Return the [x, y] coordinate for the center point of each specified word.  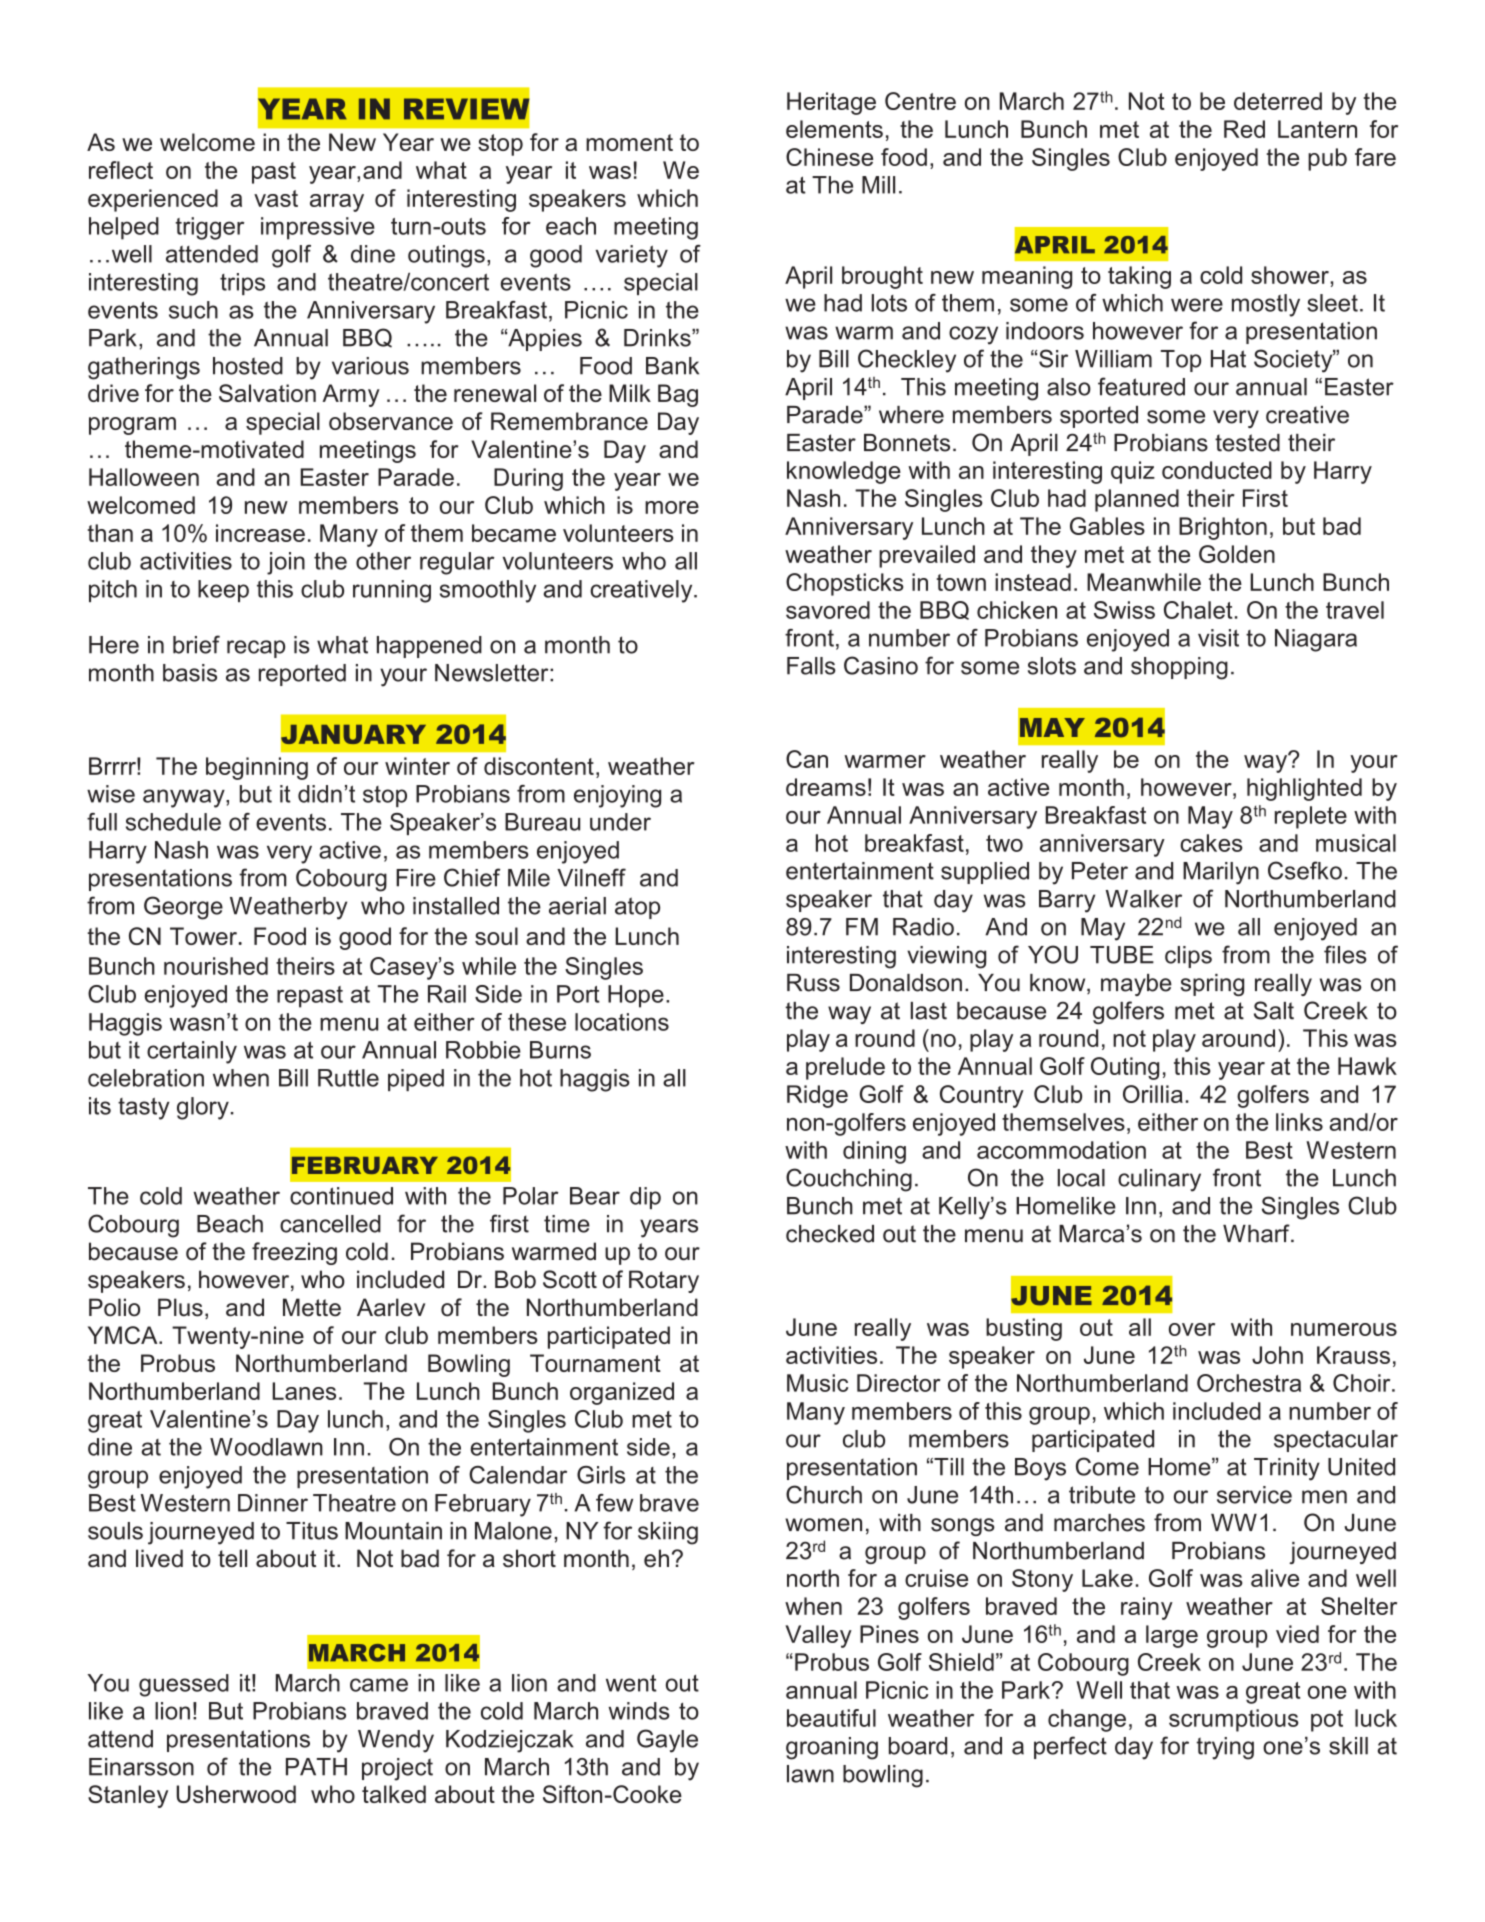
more [672, 507]
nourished [216, 966]
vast [276, 198]
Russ [813, 983]
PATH [316, 1767]
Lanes [304, 1391]
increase [260, 533]
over [1192, 1329]
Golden [1237, 554]
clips [1188, 957]
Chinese [829, 157]
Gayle [667, 1741]
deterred [1278, 101]
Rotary [664, 1281]
